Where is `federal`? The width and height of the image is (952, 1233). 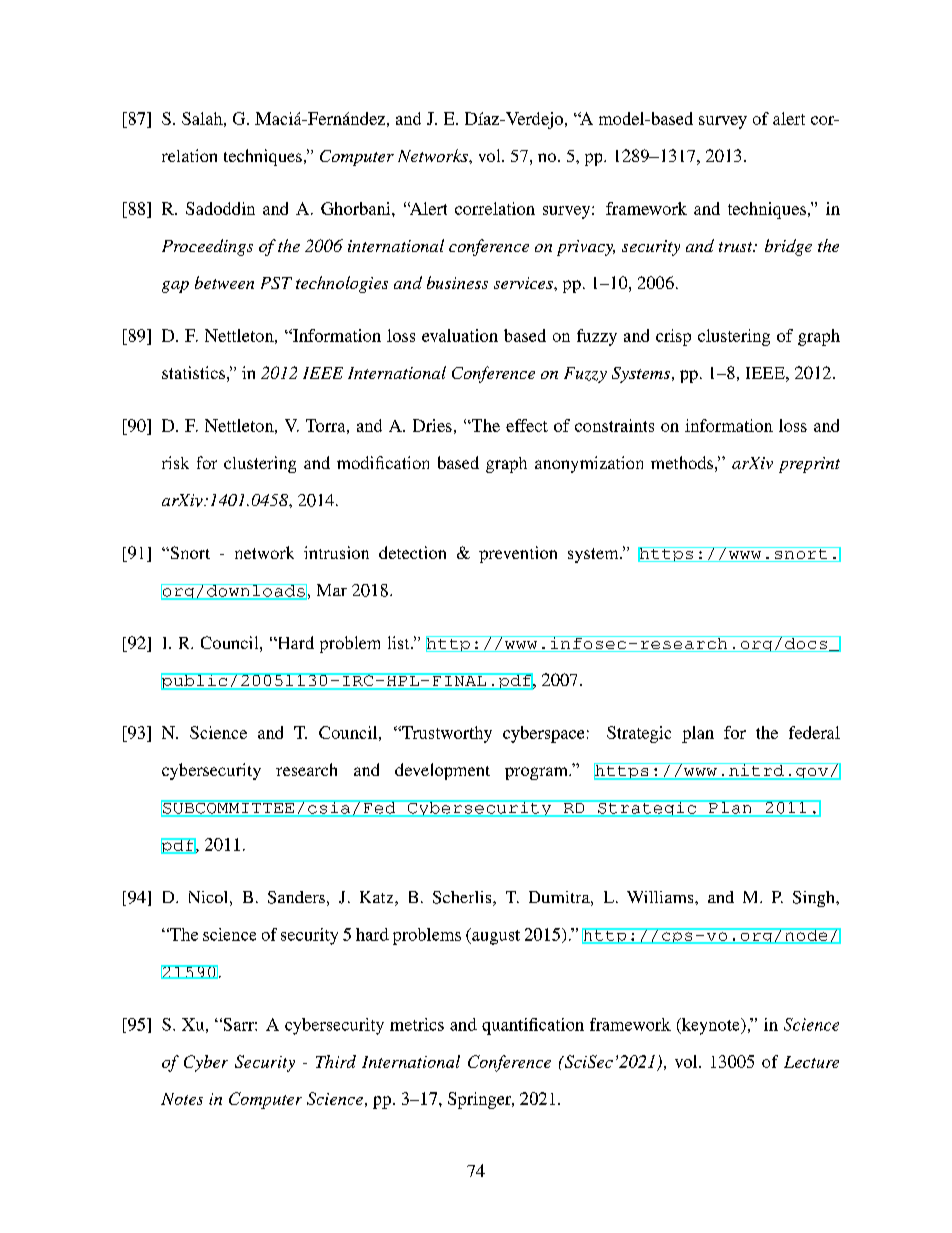
federal is located at coordinates (814, 732).
